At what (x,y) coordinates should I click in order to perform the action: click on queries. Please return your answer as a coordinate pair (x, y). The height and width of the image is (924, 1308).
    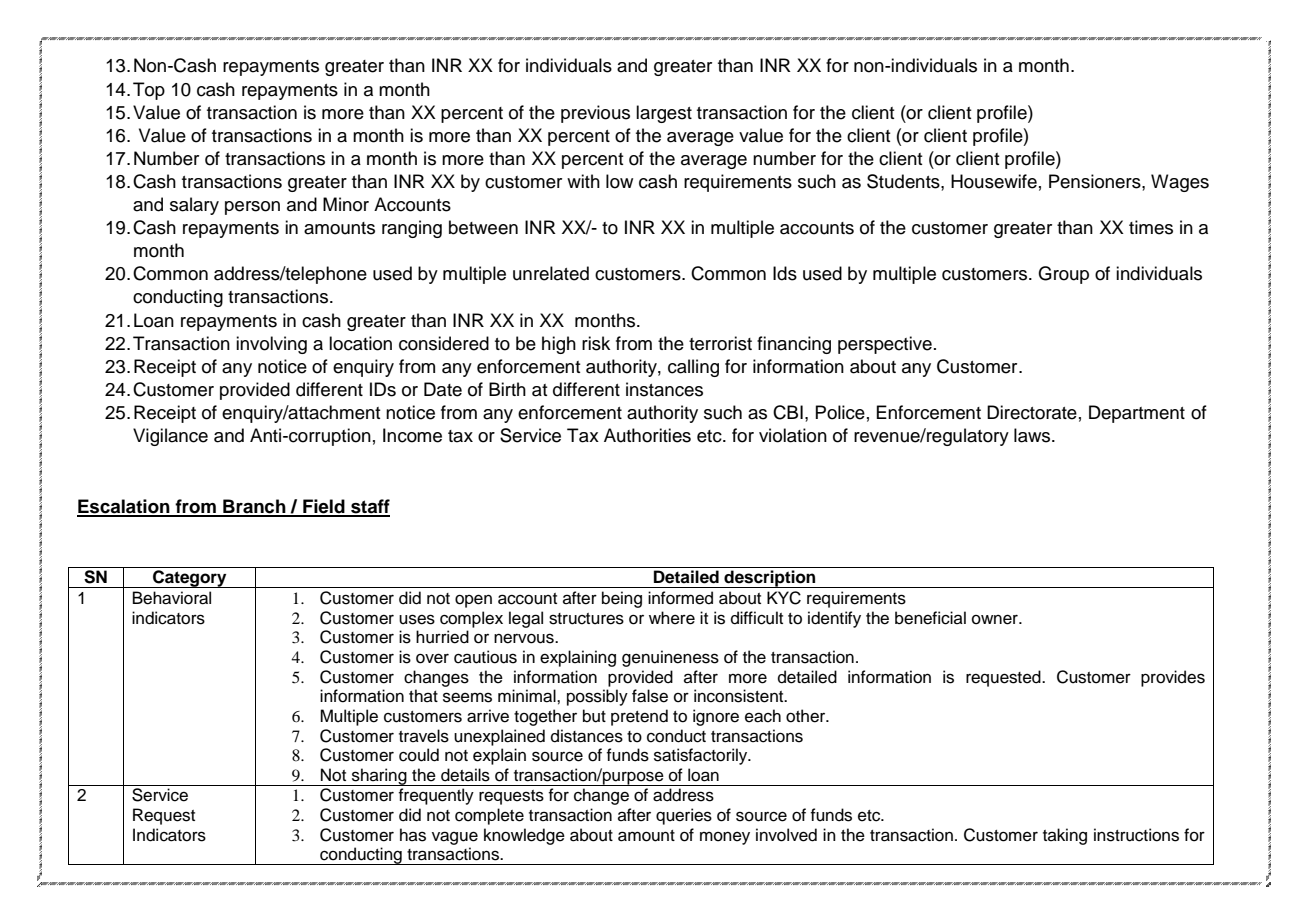
    Looking at the image, I should click on (684, 816).
